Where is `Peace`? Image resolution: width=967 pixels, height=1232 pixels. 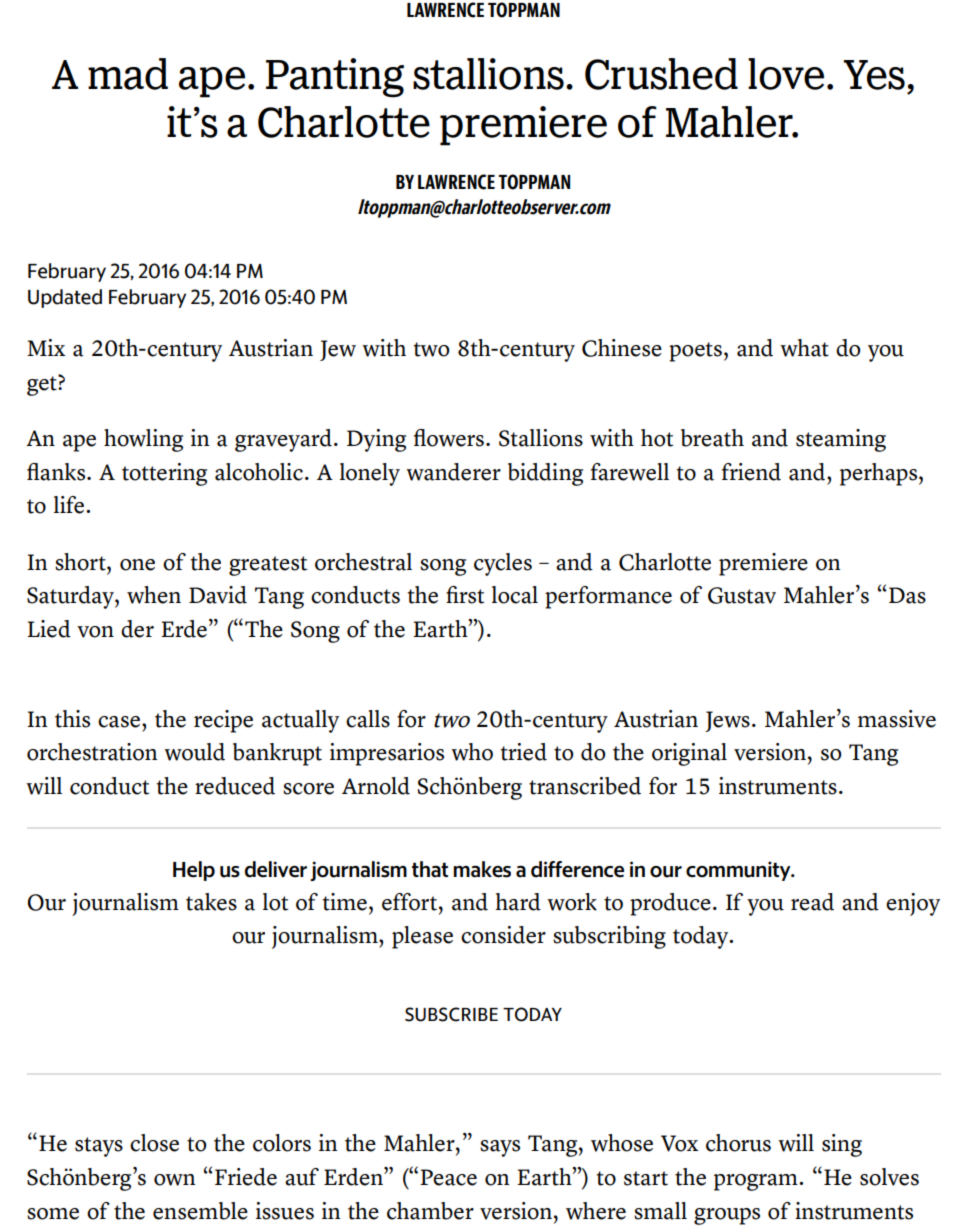
Peace is located at coordinates (448, 1177).
